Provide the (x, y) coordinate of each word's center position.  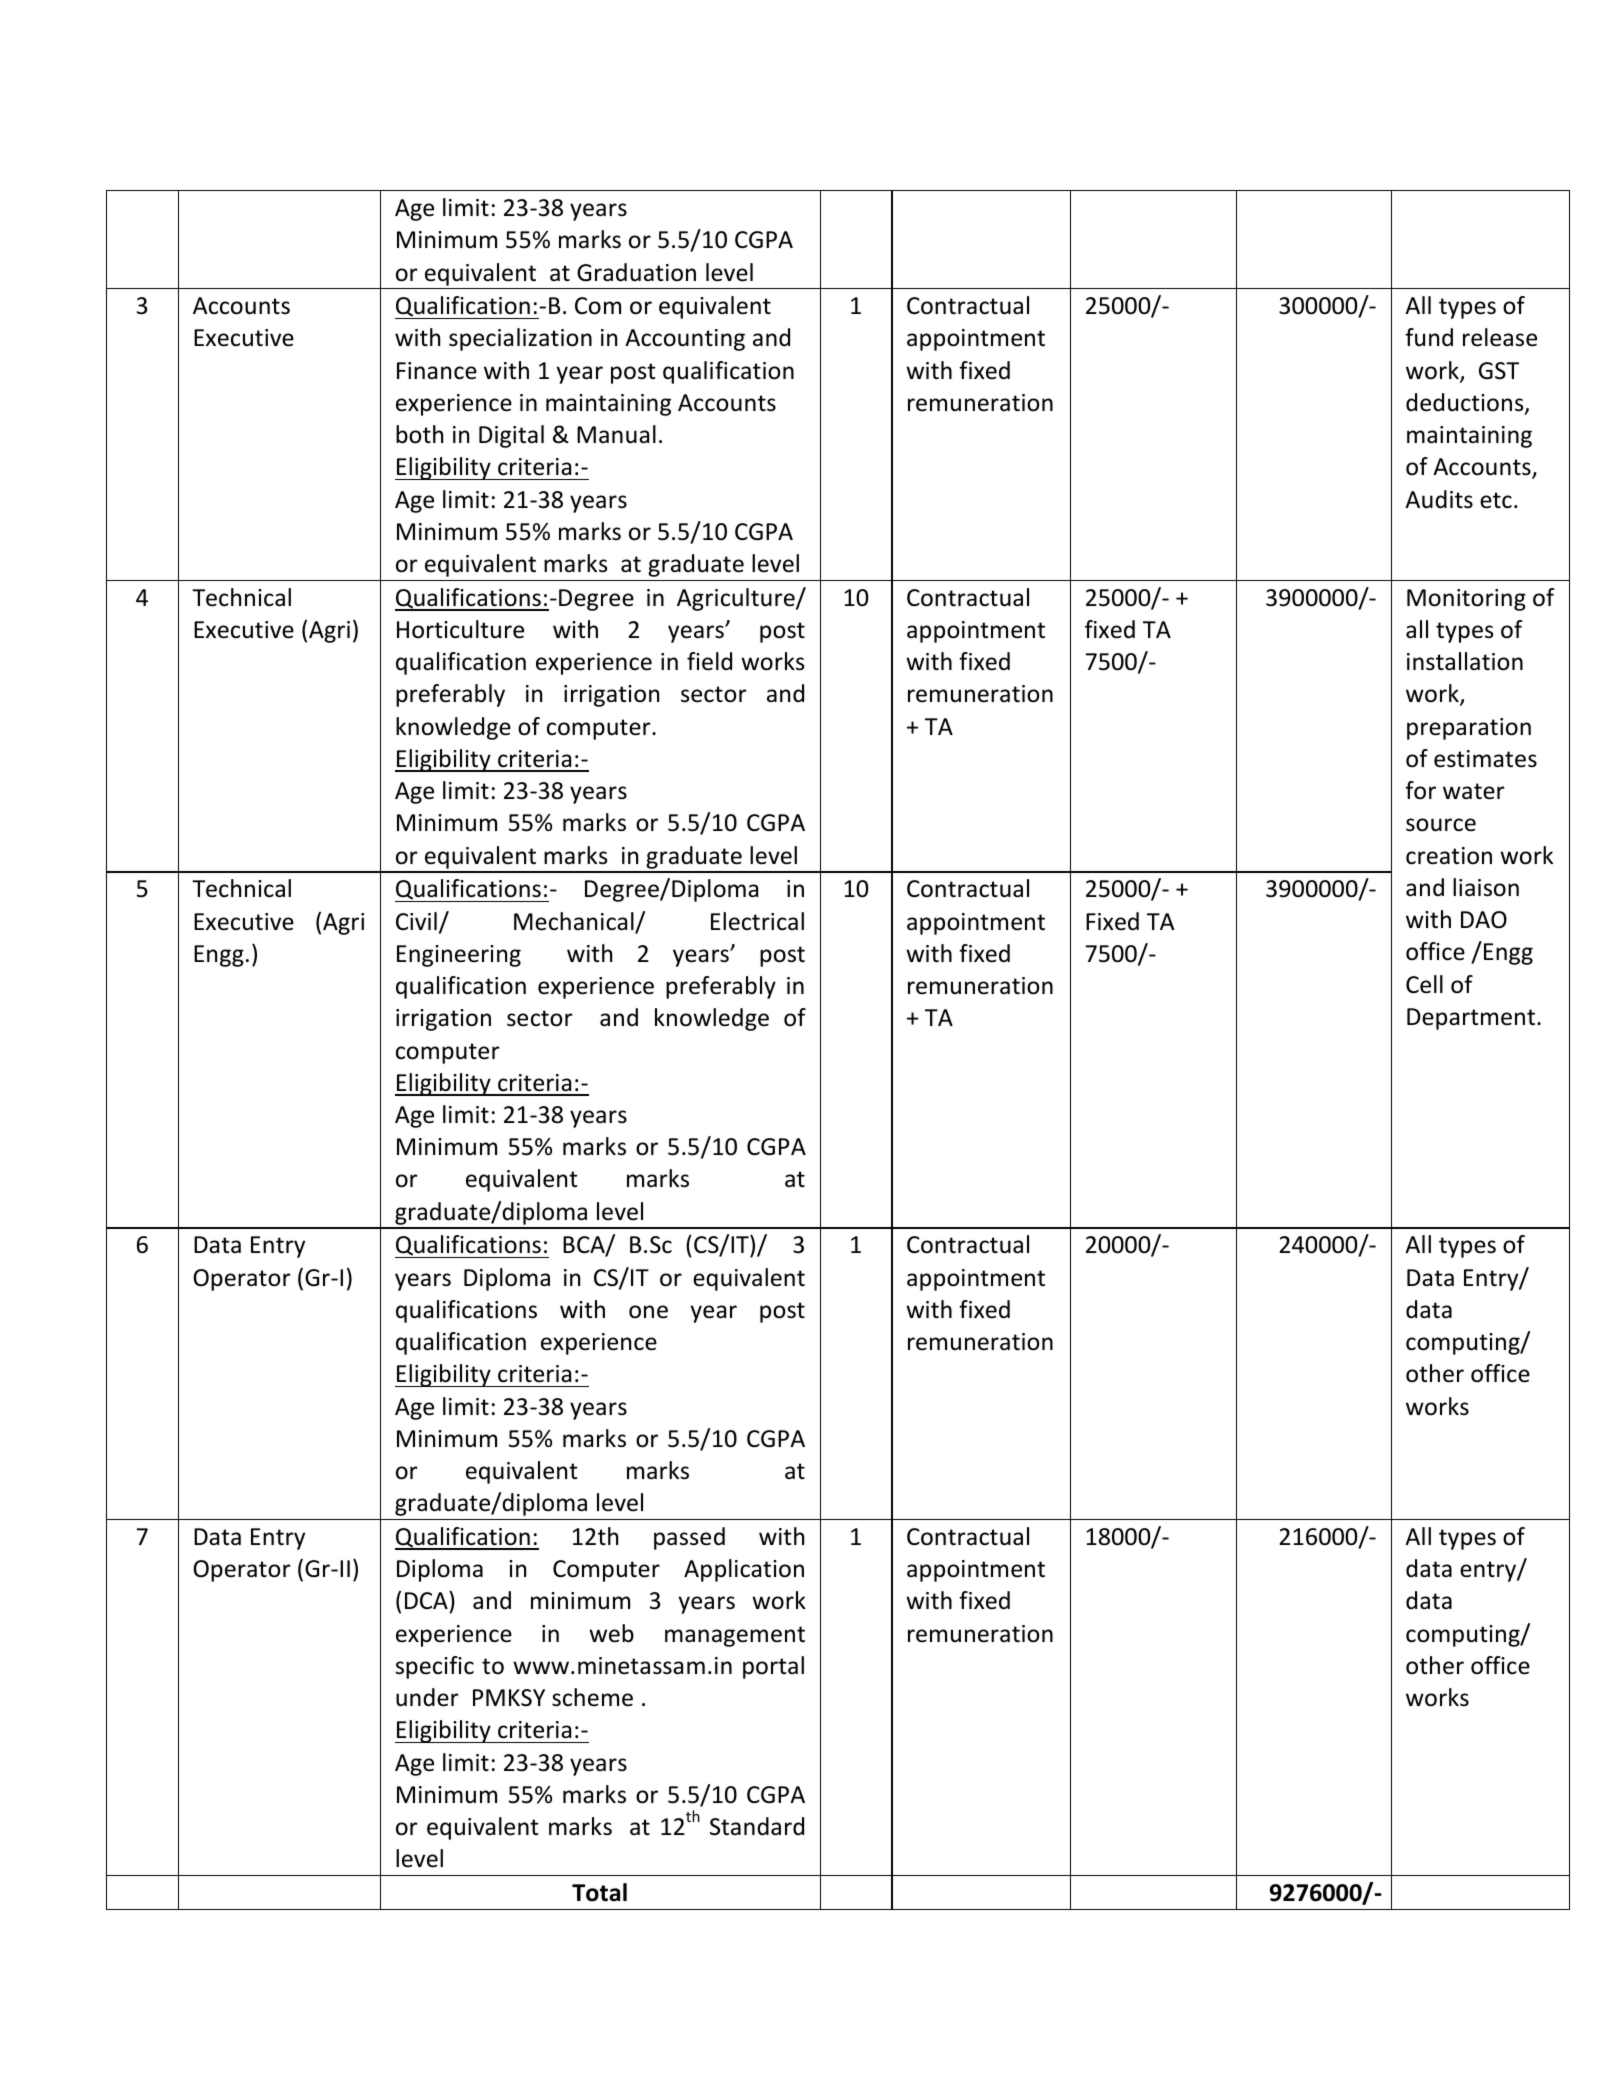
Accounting (685, 340)
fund (1429, 337)
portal (773, 1667)
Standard (757, 1826)
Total (599, 1892)
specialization (520, 339)
